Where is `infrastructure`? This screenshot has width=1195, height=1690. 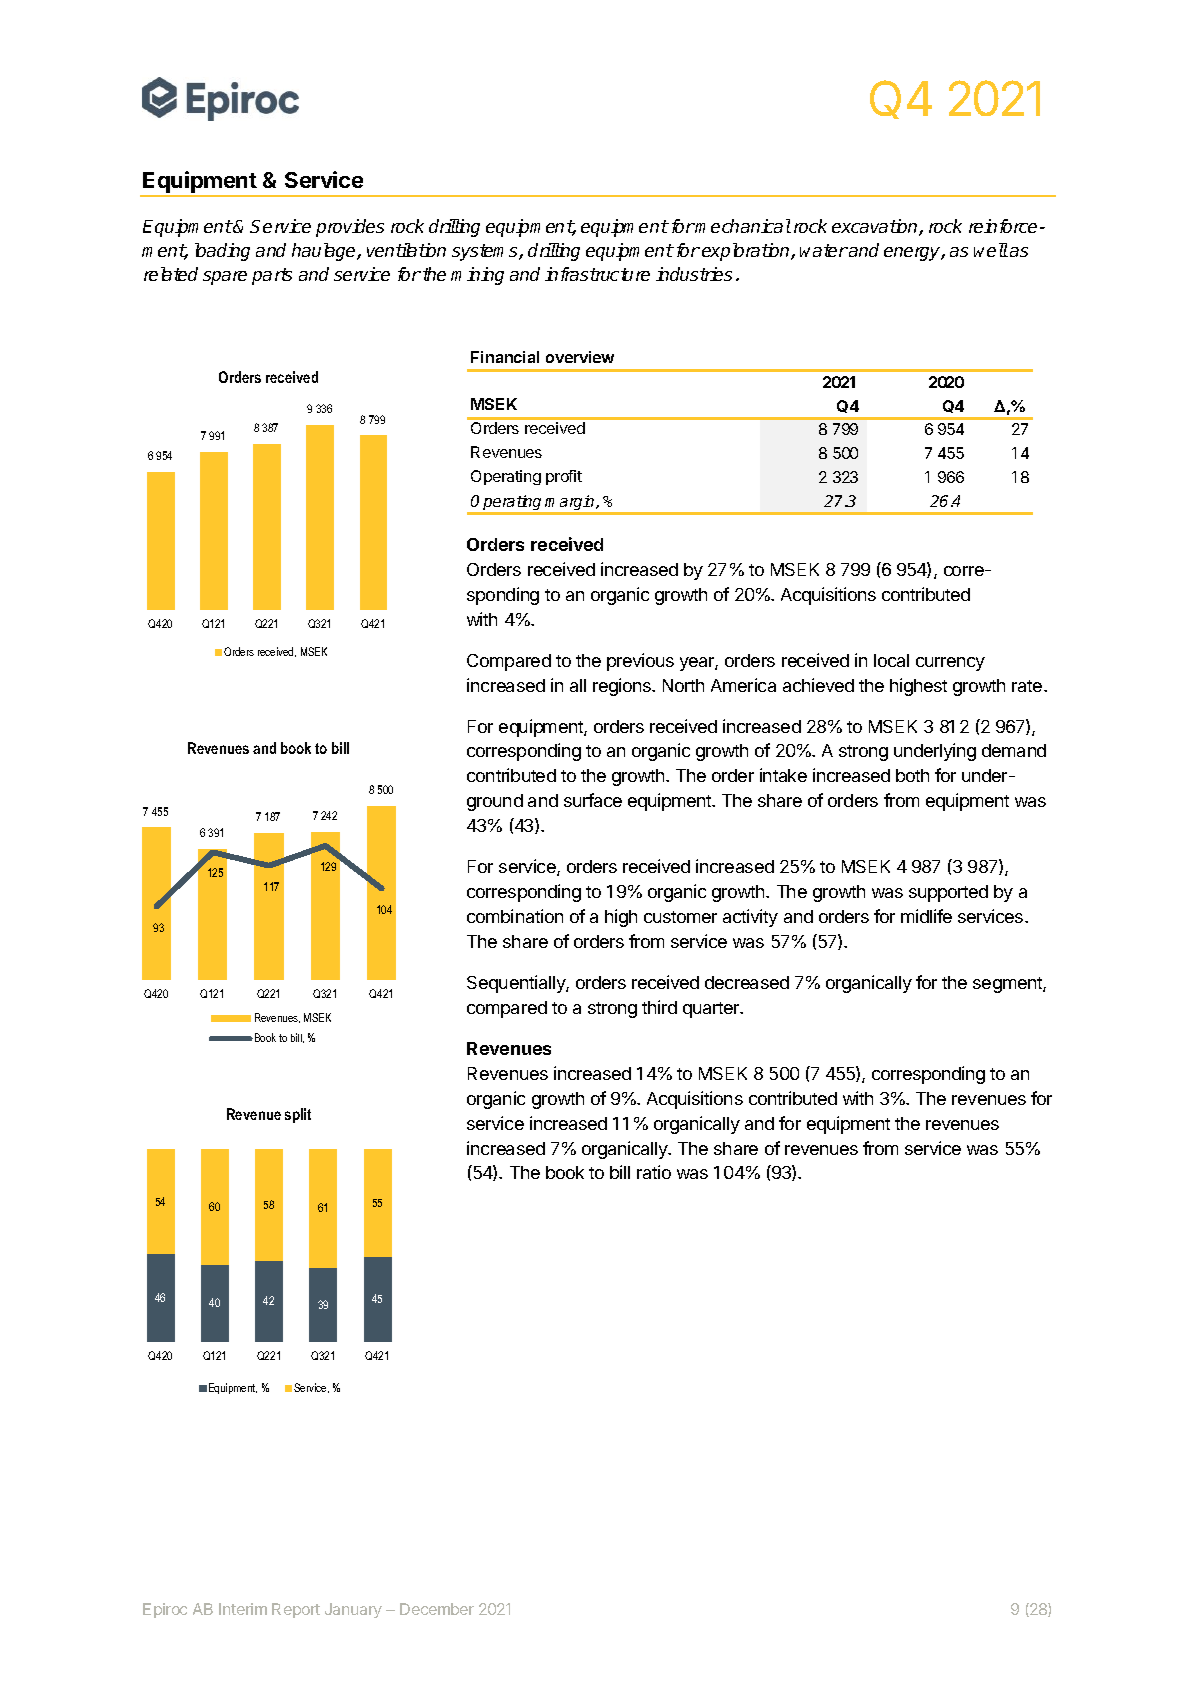 infrastructure is located at coordinates (597, 274).
